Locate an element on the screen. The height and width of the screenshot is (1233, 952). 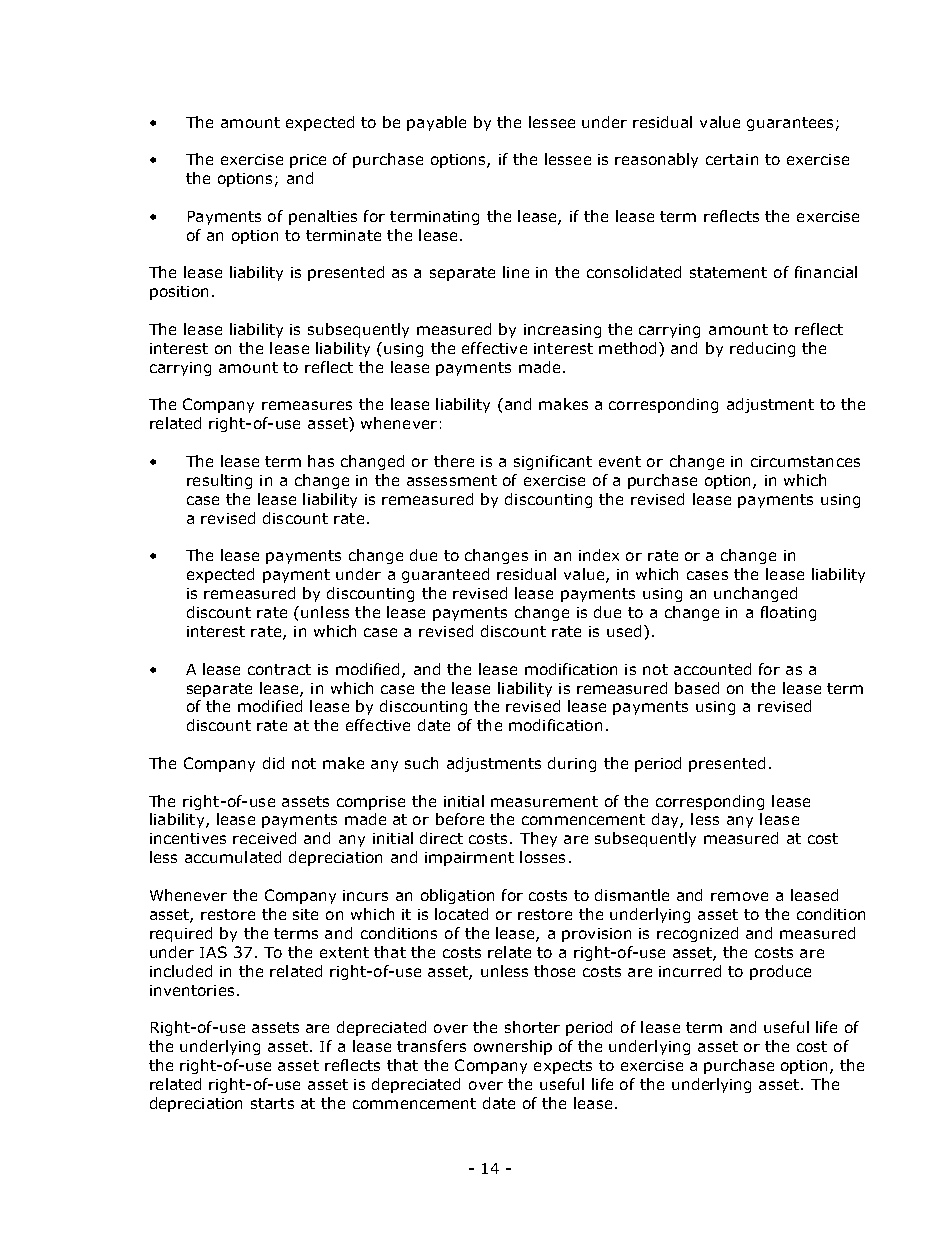
payable is located at coordinates (436, 123).
